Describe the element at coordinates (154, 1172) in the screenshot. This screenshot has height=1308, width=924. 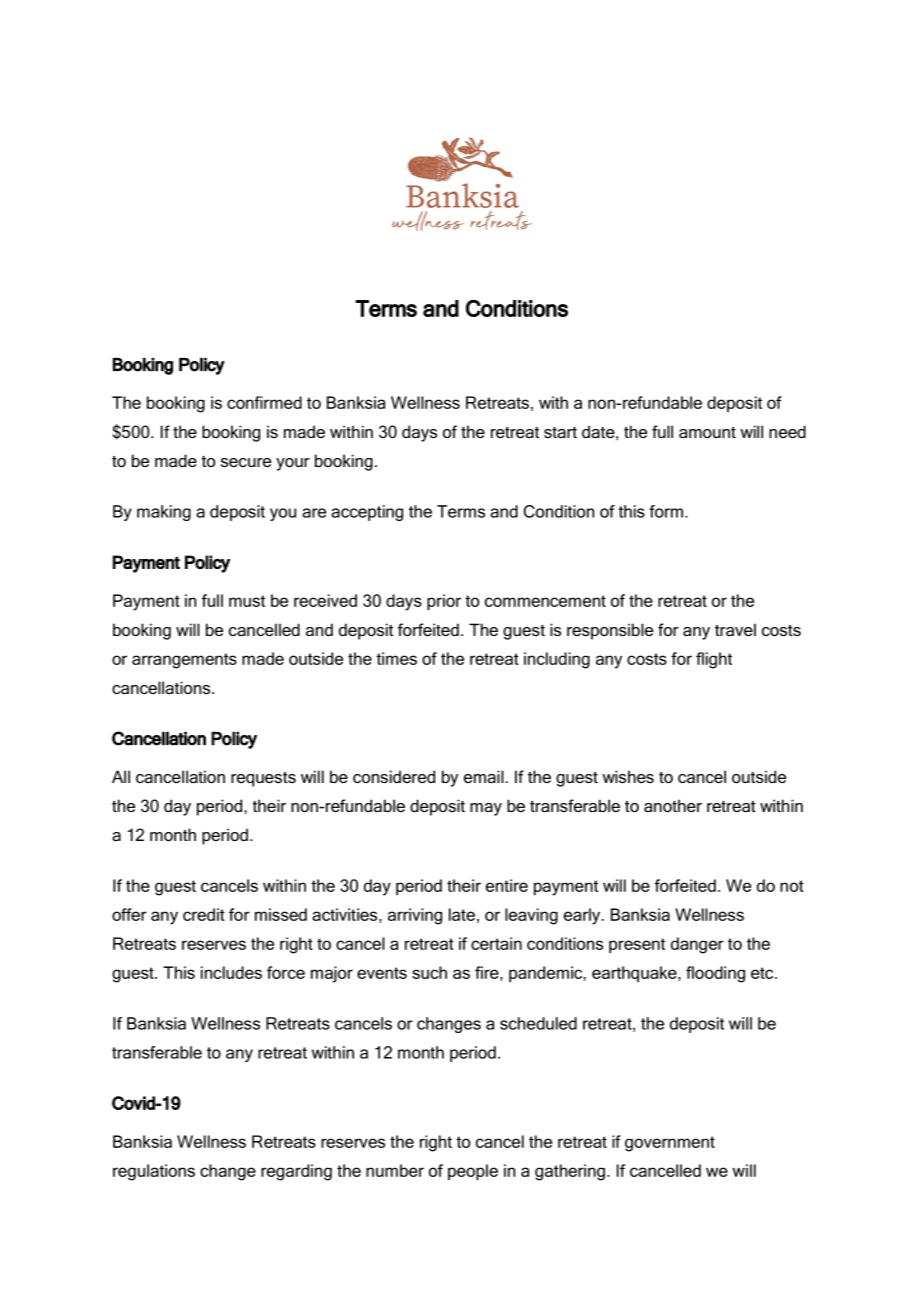
I see `regulations` at that location.
